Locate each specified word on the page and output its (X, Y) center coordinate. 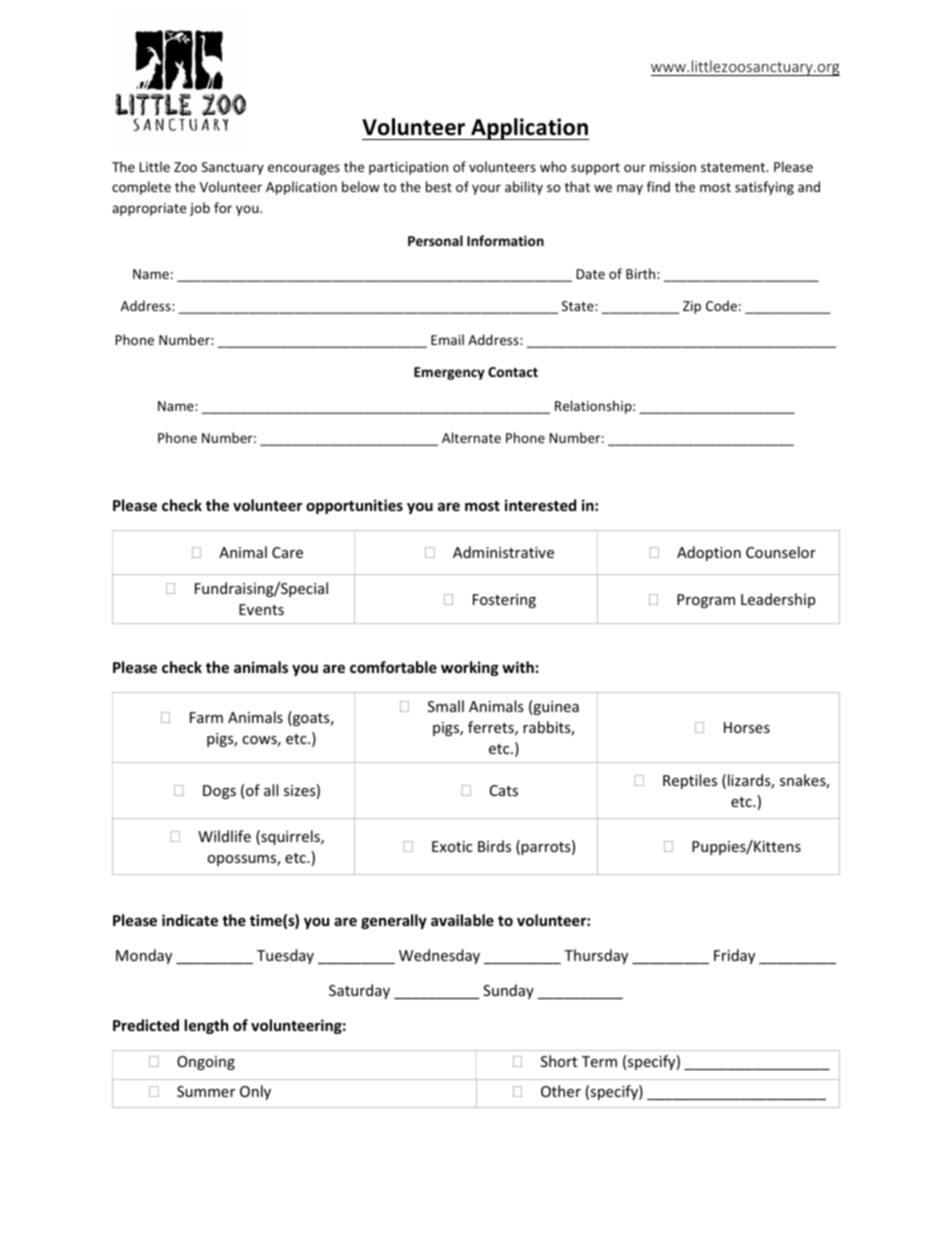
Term (599, 1061)
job (200, 209)
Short (559, 1061)
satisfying (764, 188)
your (486, 189)
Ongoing (206, 1063)
